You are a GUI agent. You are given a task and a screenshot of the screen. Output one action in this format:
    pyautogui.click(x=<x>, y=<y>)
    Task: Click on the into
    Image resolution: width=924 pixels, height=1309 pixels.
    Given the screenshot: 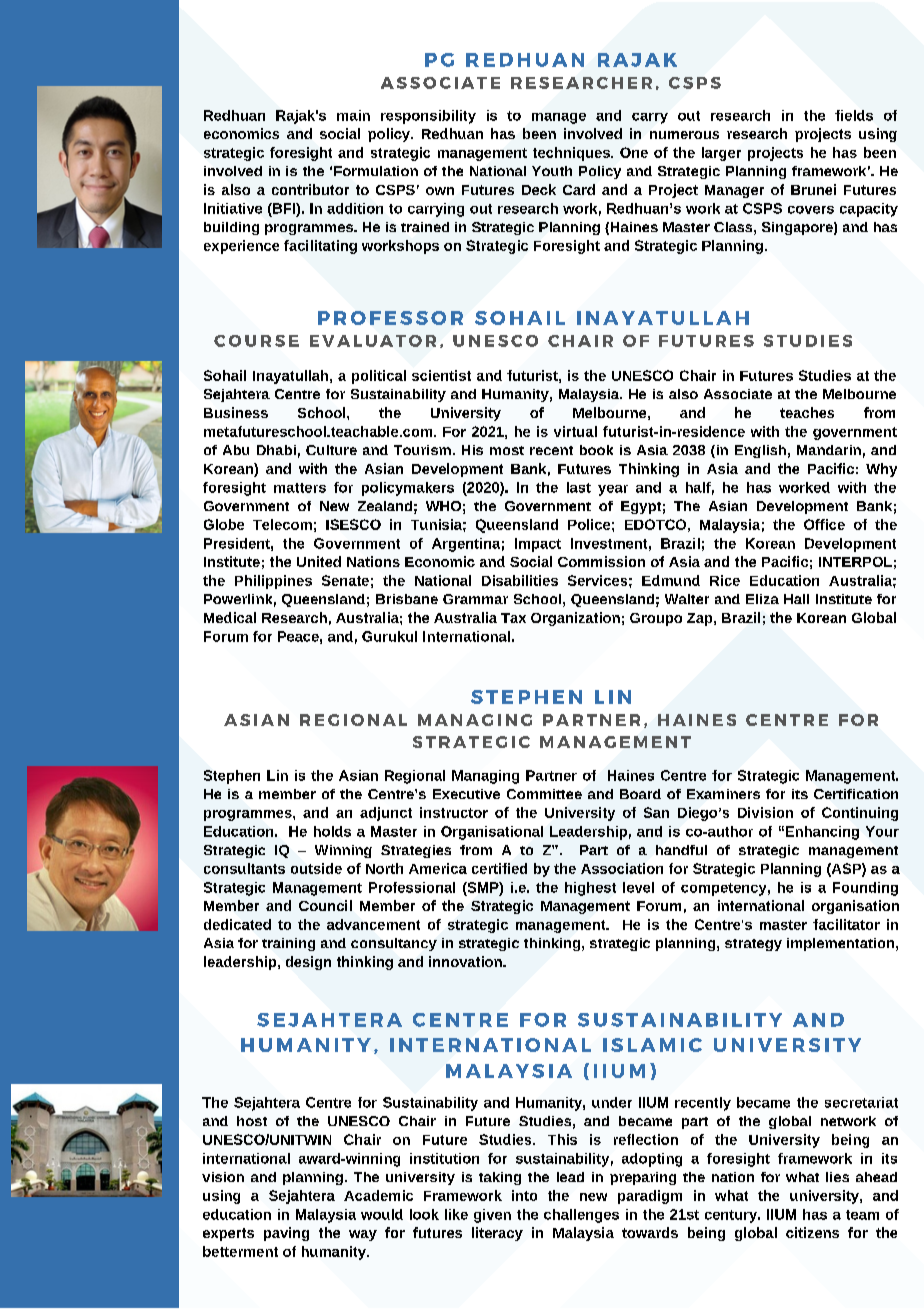 What is the action you would take?
    pyautogui.click(x=524, y=1195)
